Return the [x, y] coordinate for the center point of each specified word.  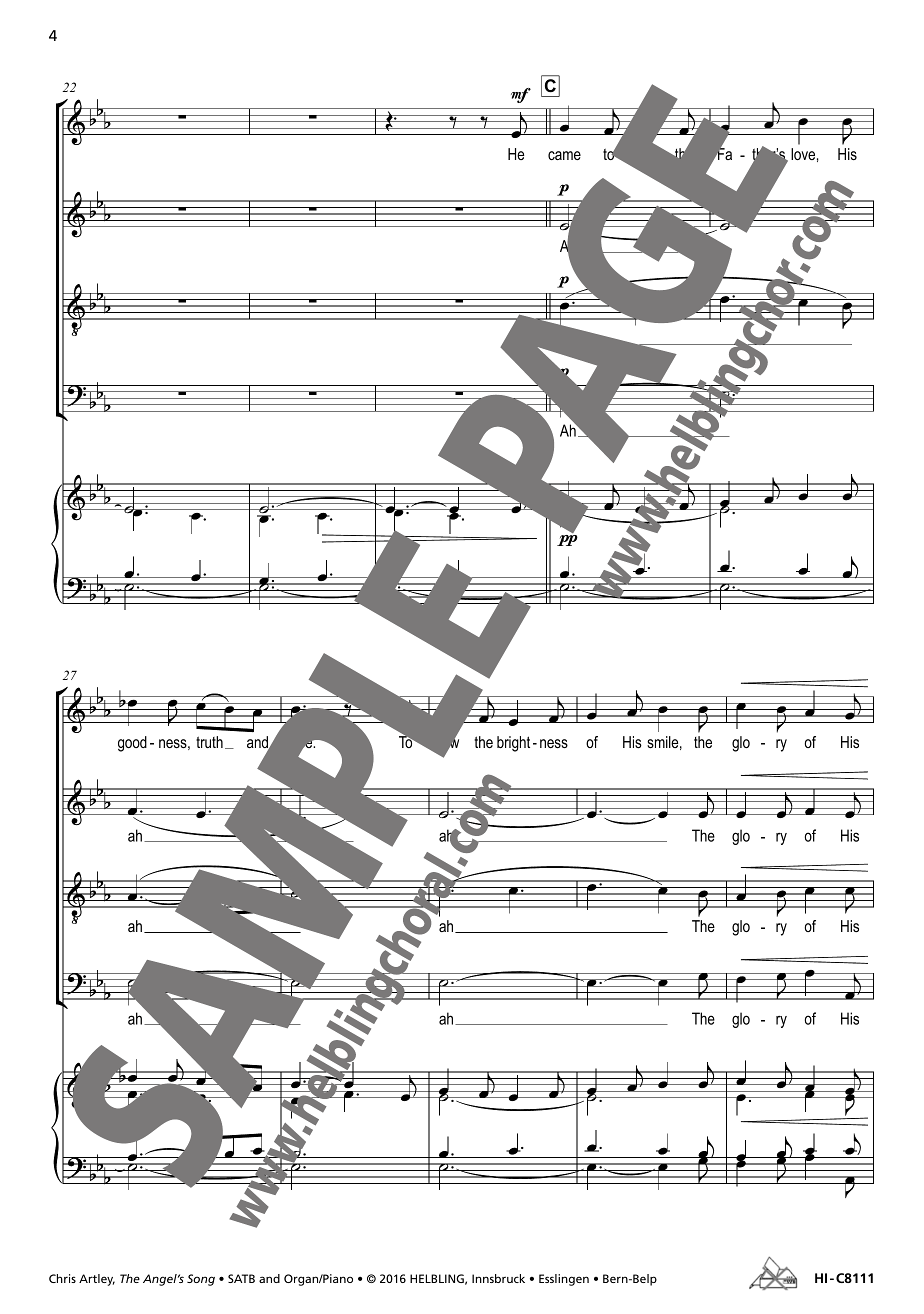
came [564, 155]
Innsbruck [498, 1278]
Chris [62, 1278]
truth [209, 742]
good [132, 744]
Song [201, 1280]
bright [513, 744]
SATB [241, 1278]
